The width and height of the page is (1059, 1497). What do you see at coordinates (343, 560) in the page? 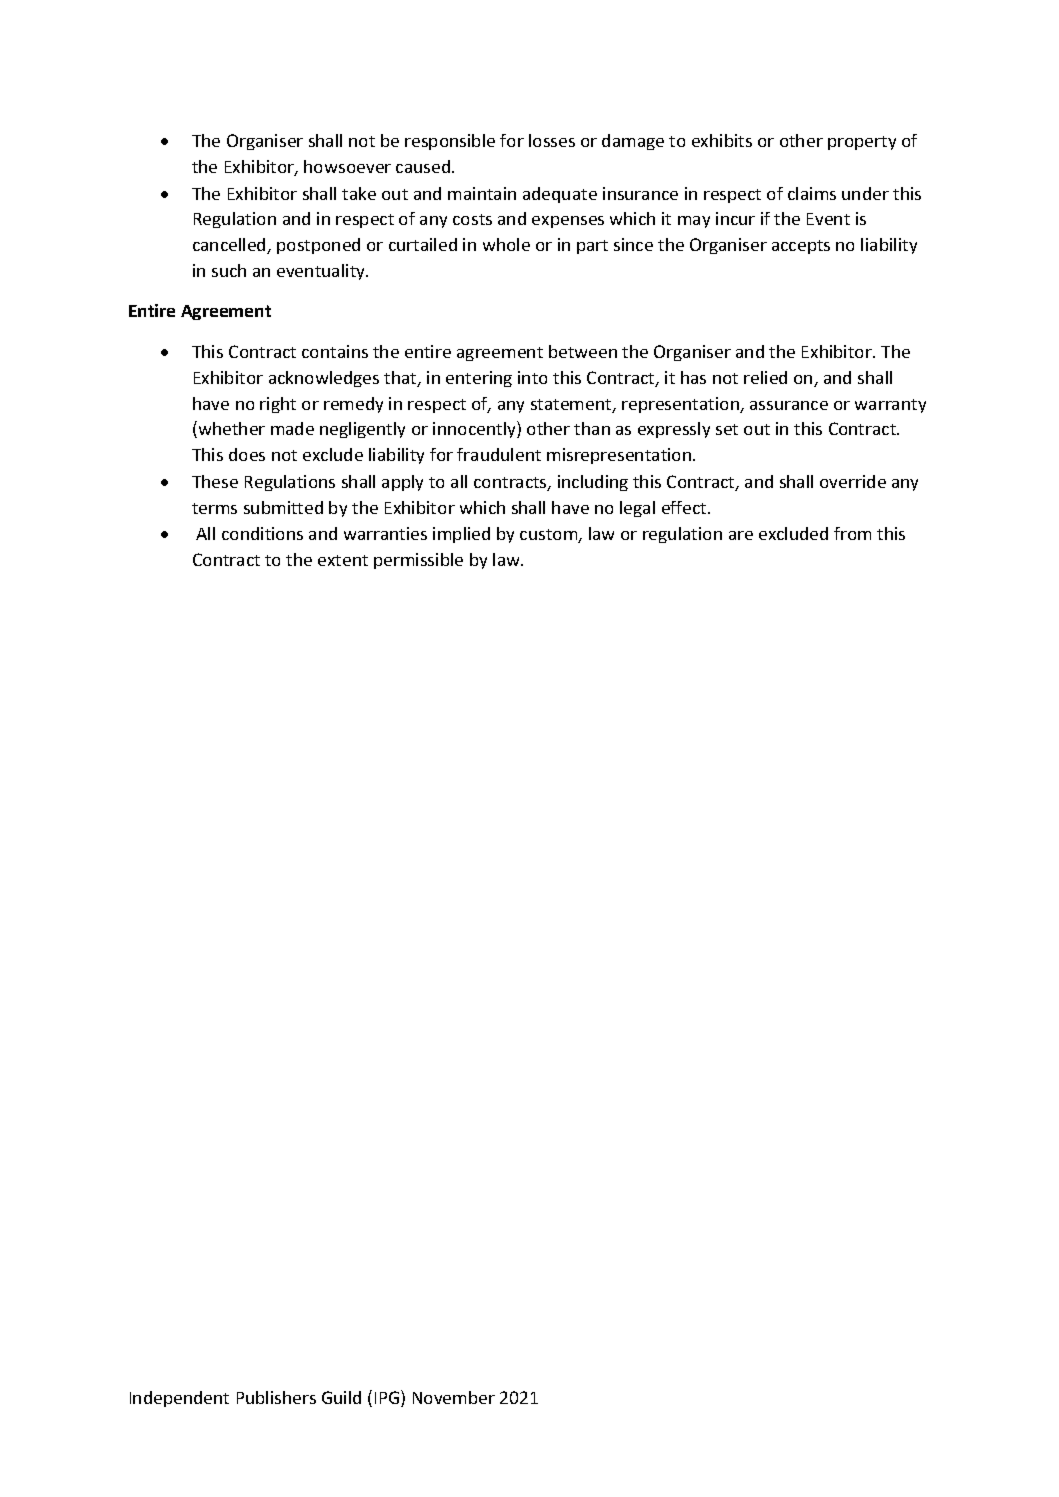
I see `extent` at bounding box center [343, 560].
